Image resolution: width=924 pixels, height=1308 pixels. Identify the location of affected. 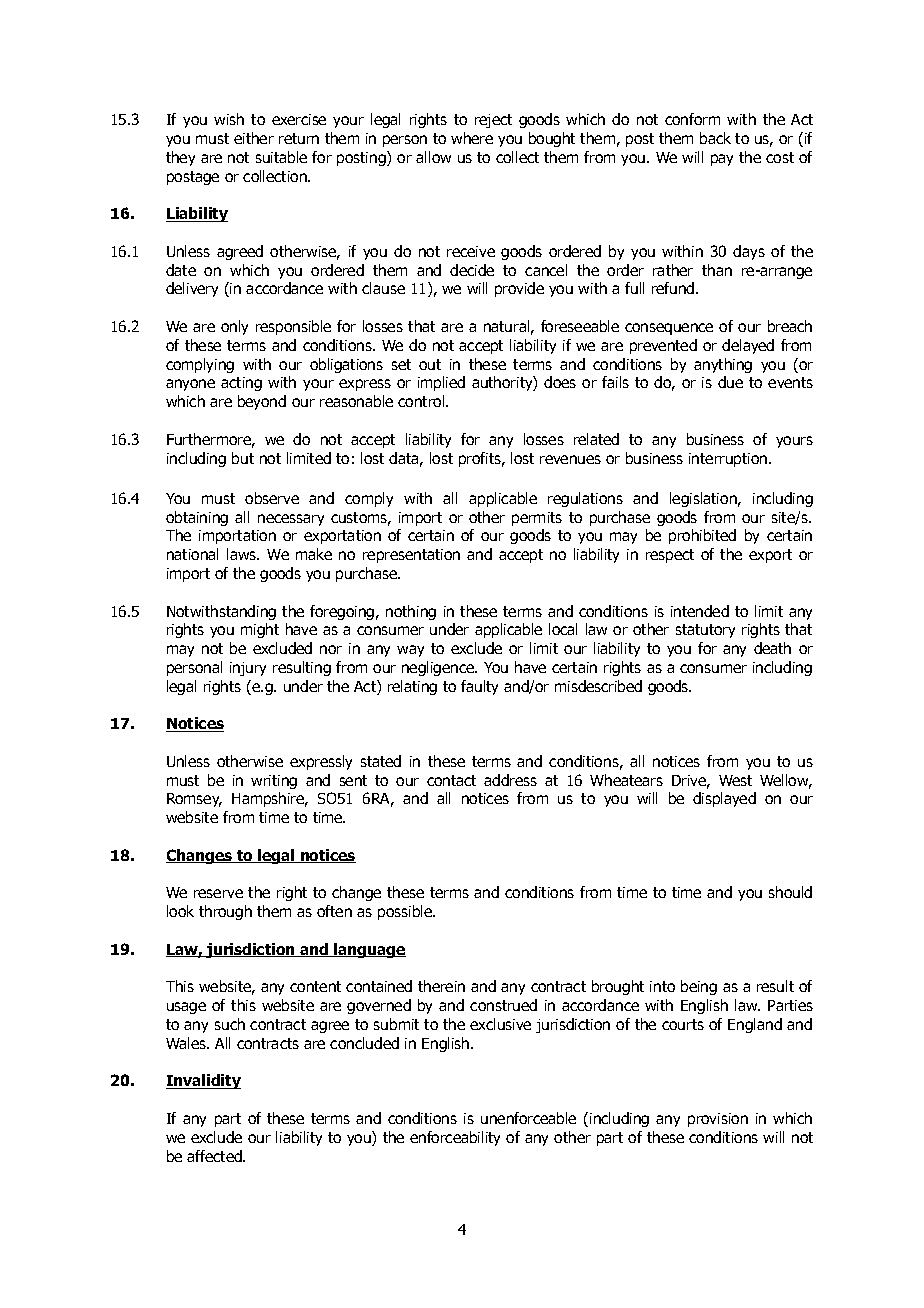
(215, 1156).
